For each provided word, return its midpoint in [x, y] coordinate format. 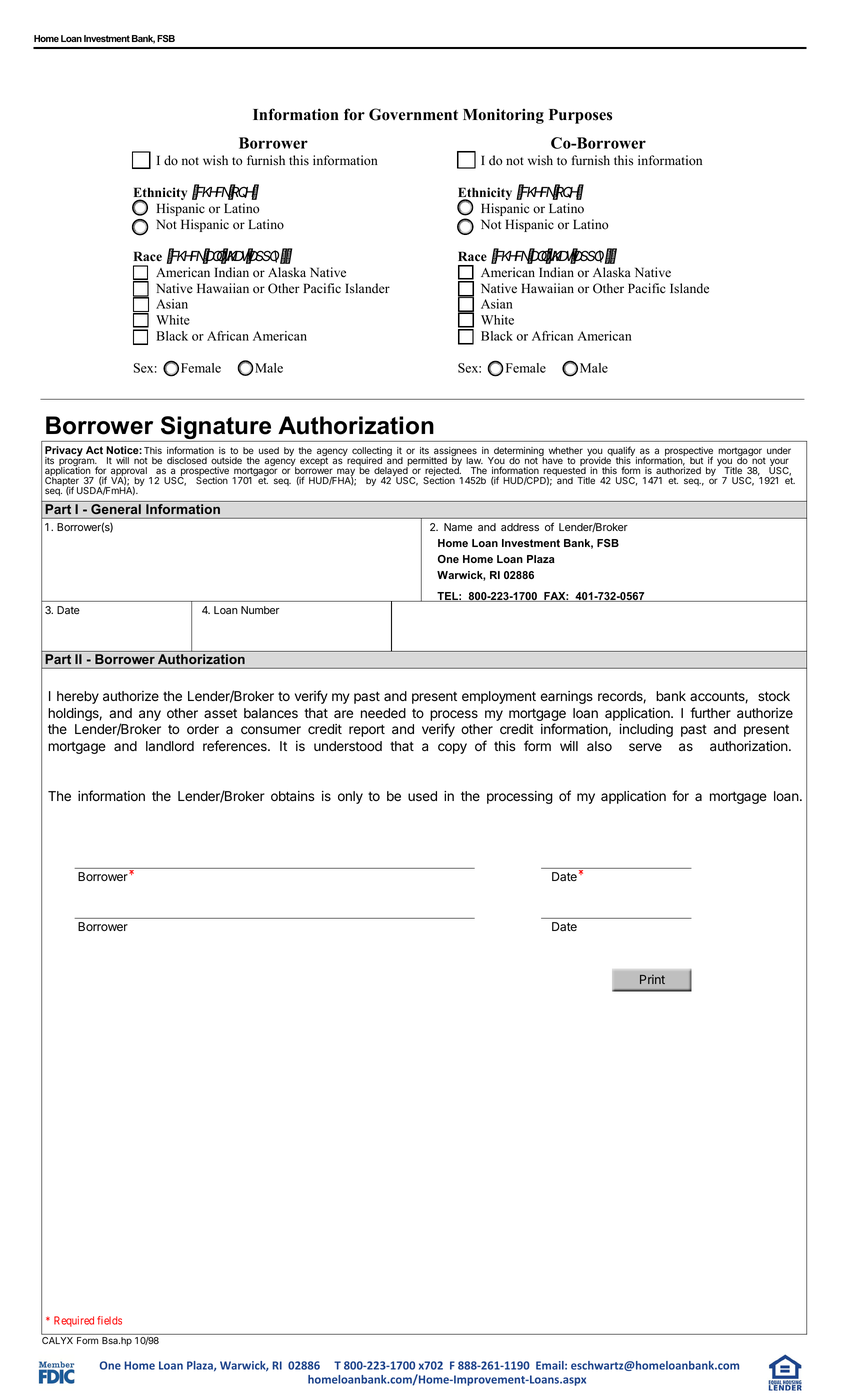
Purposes [580, 116]
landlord [170, 746]
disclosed [187, 460]
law [474, 460]
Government [413, 114]
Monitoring [503, 116]
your [779, 463]
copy [452, 748]
